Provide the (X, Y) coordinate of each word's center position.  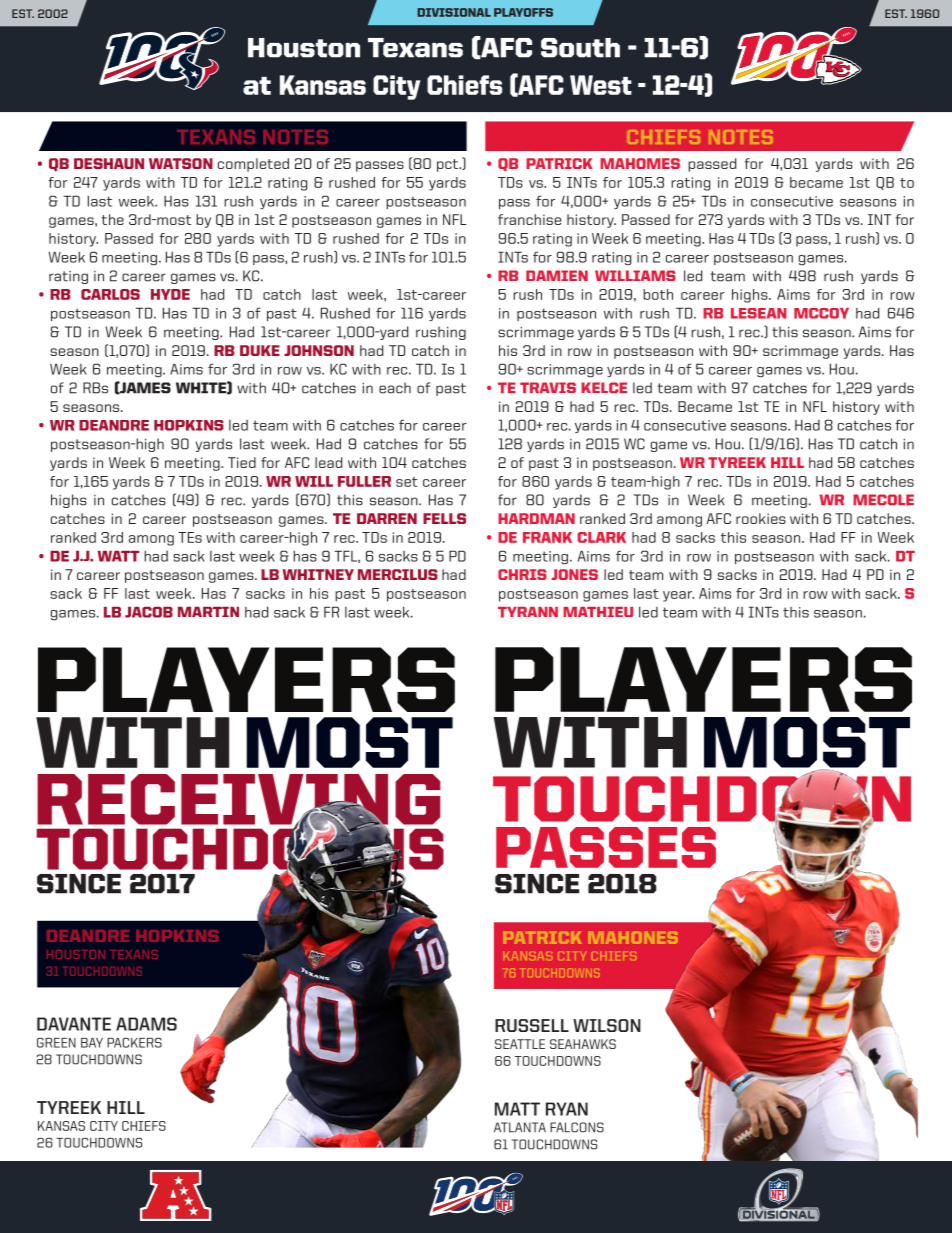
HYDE (170, 294)
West (601, 85)
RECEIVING (239, 800)
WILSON (607, 1025)
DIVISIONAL (454, 12)
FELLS (444, 518)
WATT (118, 556)
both (658, 294)
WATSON (181, 163)
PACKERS (134, 1043)
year (678, 596)
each (395, 388)
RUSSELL (532, 1025)
